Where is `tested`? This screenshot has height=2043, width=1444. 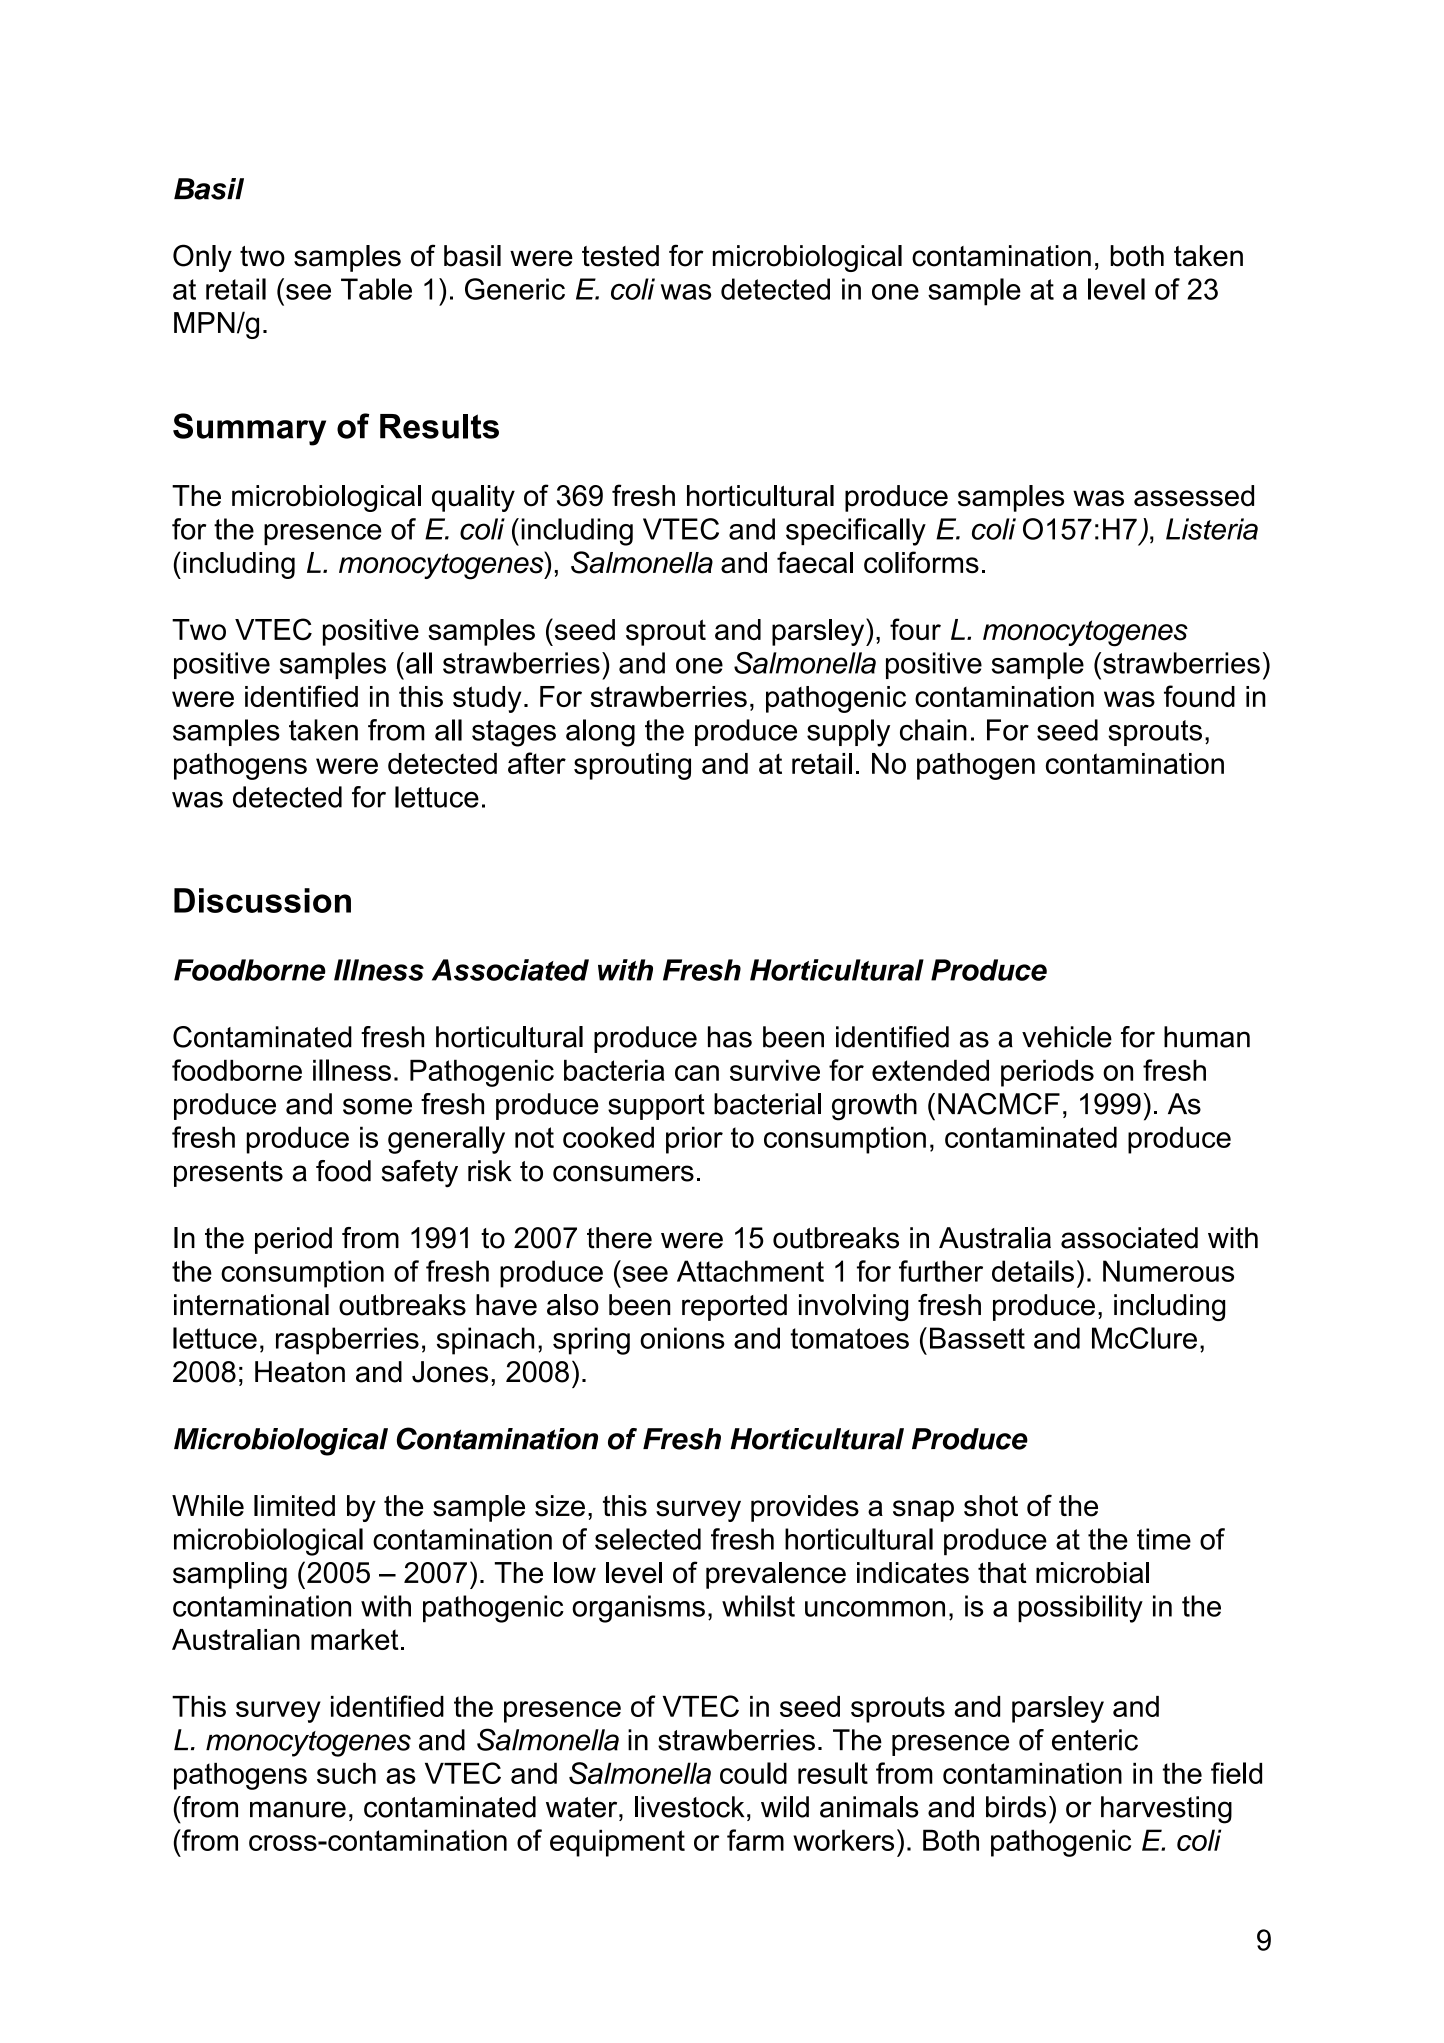 tested is located at coordinates (620, 256).
